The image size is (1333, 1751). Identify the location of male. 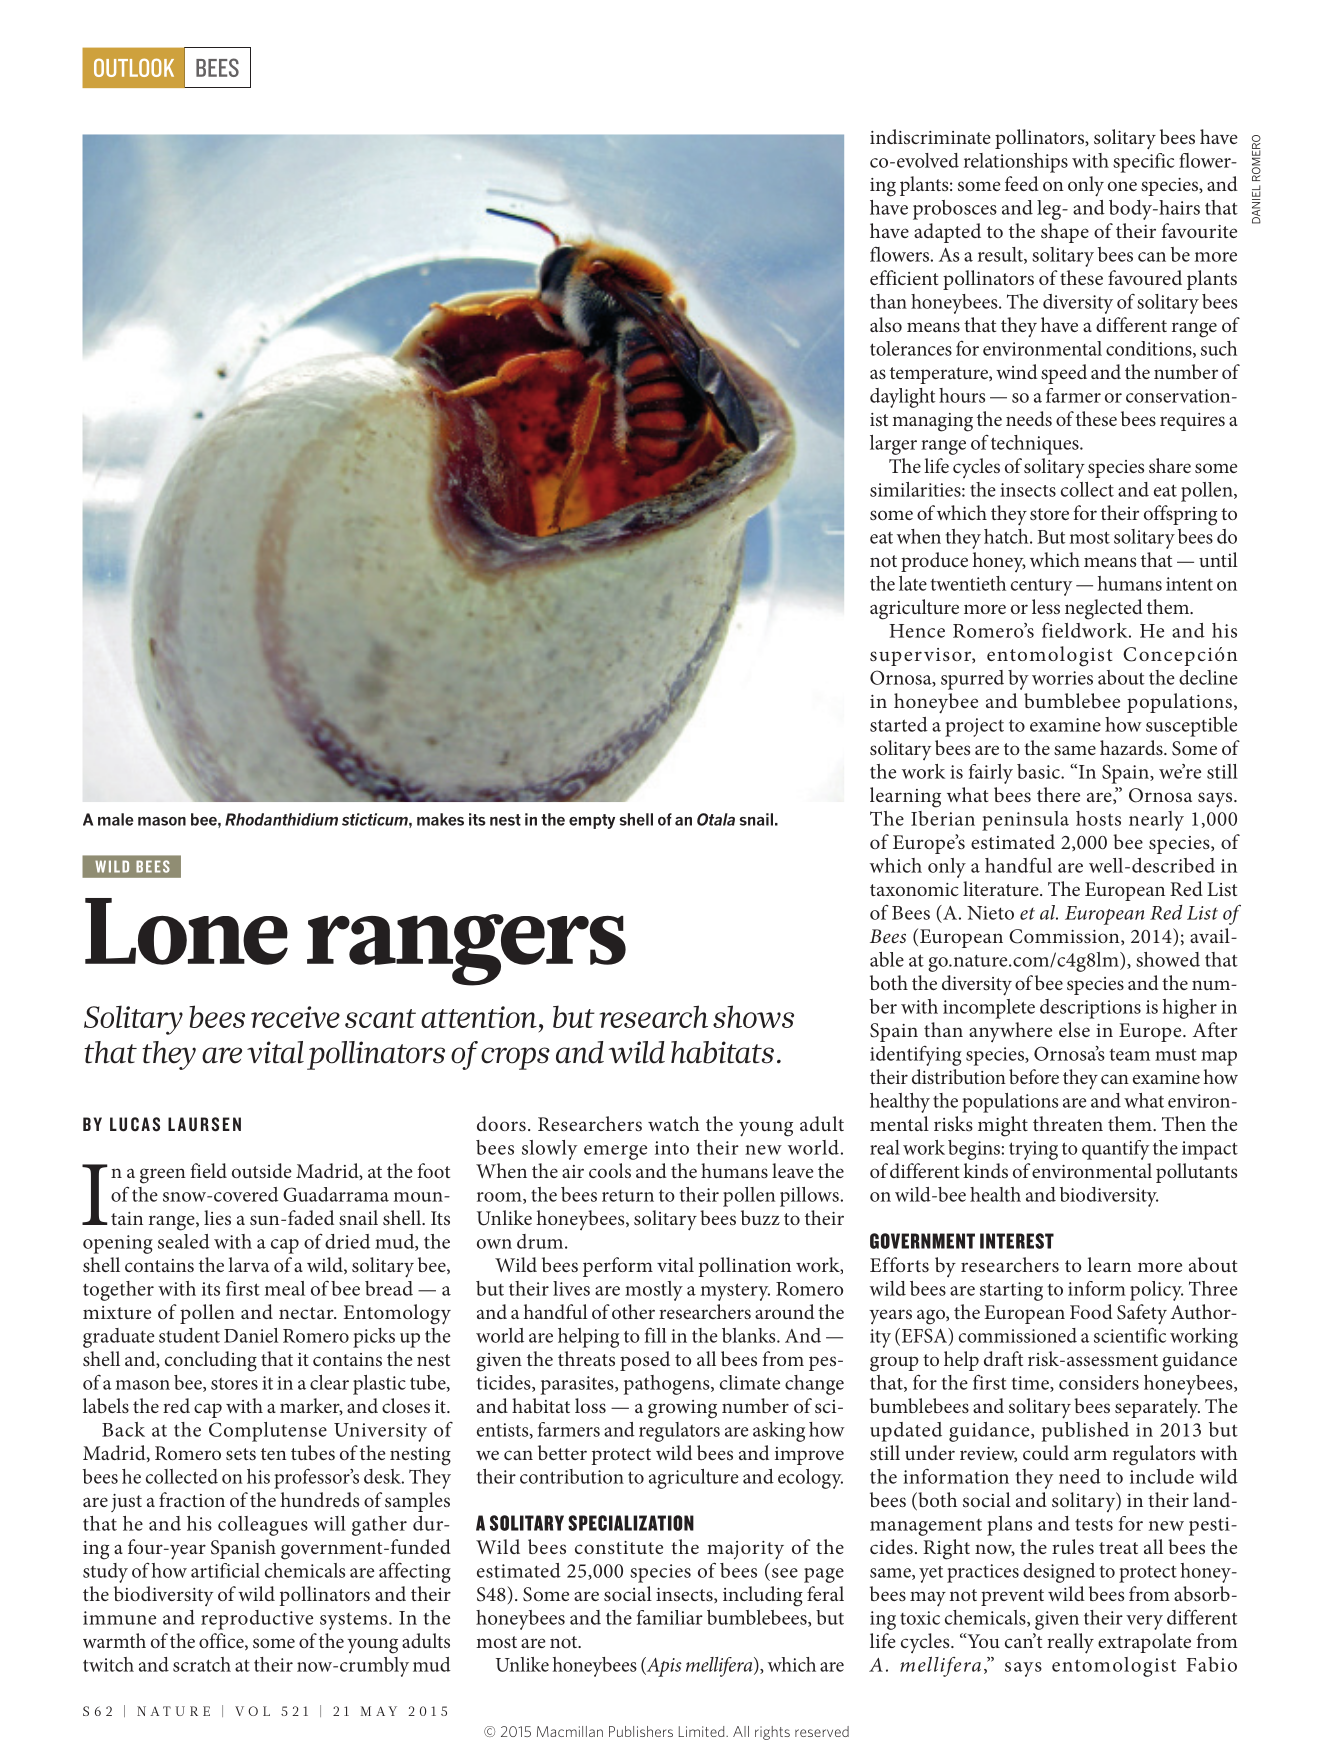
(115, 819).
